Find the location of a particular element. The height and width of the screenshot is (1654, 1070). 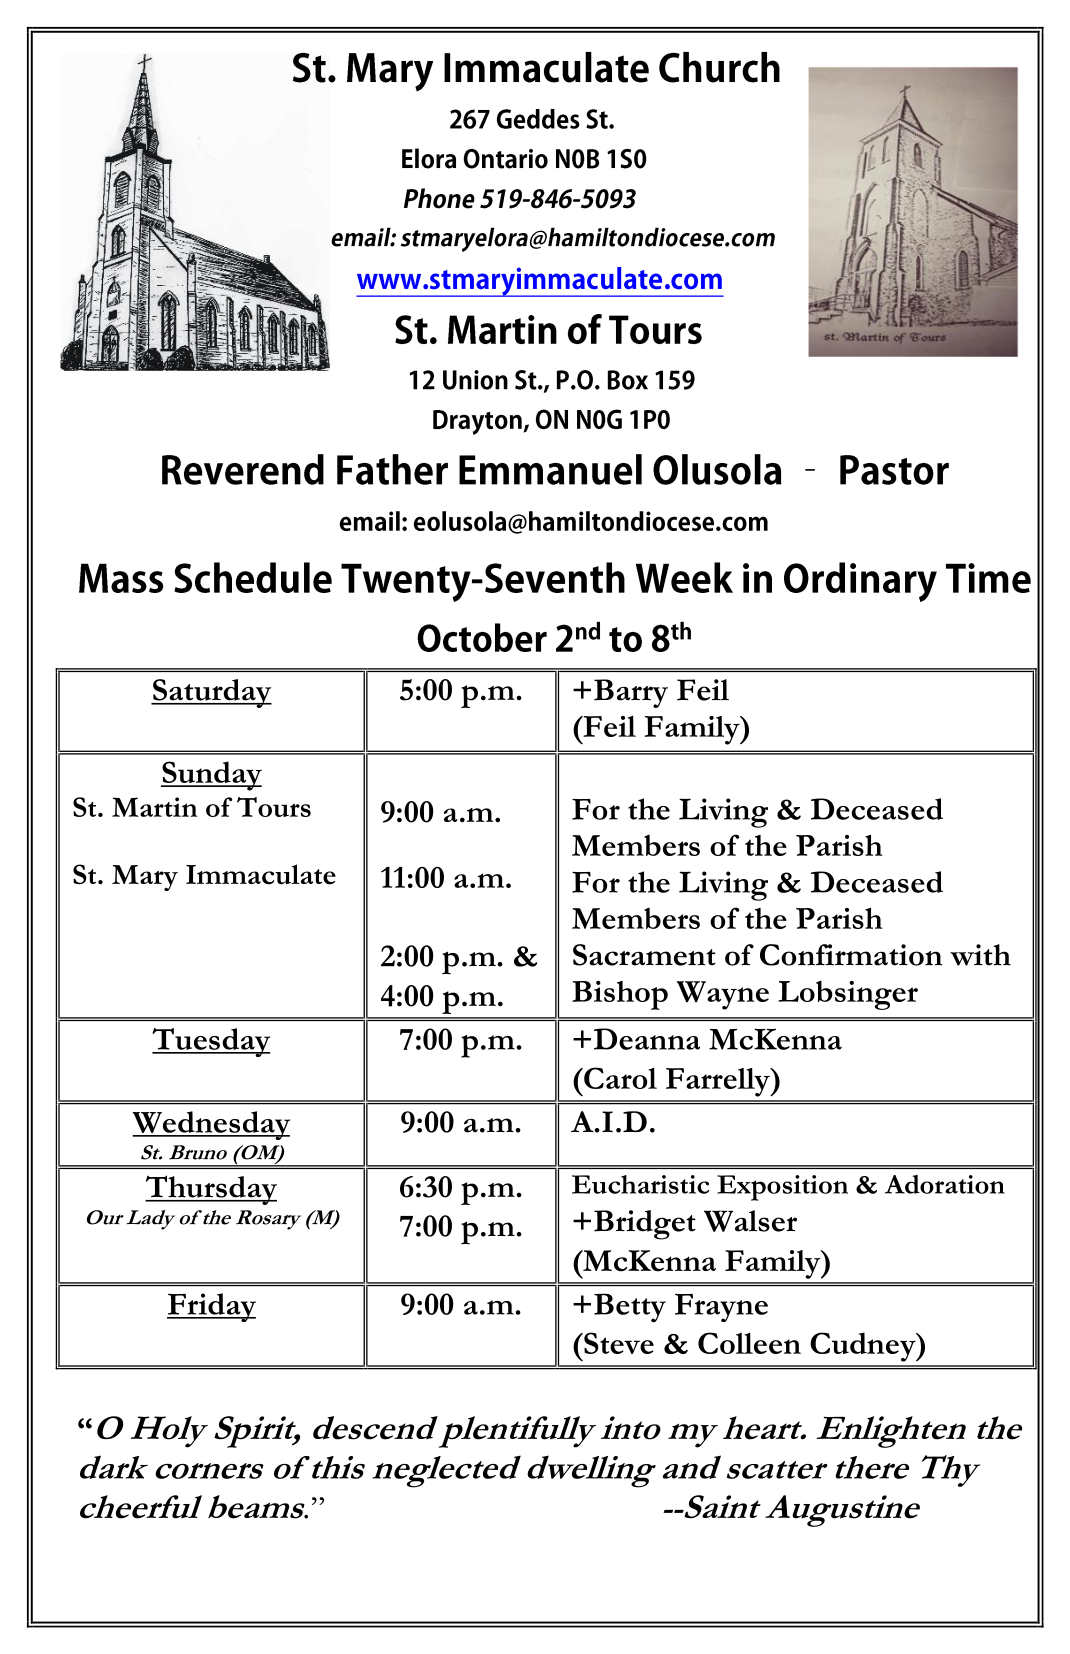

Friday is located at coordinates (211, 1307).
